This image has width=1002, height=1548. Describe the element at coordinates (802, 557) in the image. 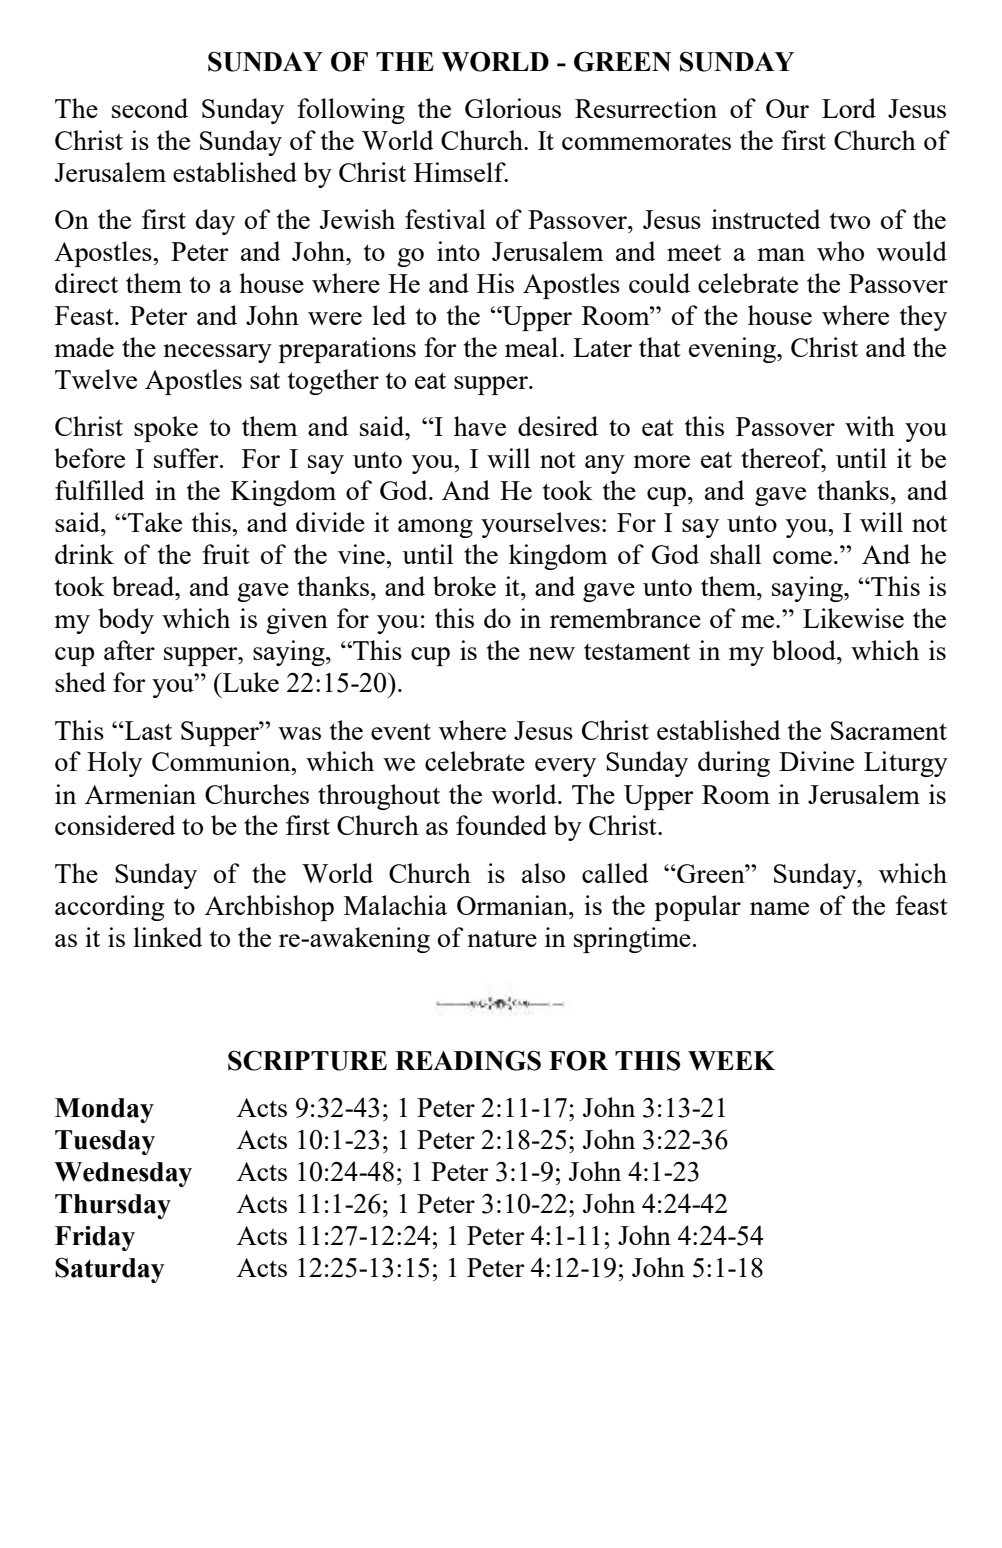

I see `come` at that location.
